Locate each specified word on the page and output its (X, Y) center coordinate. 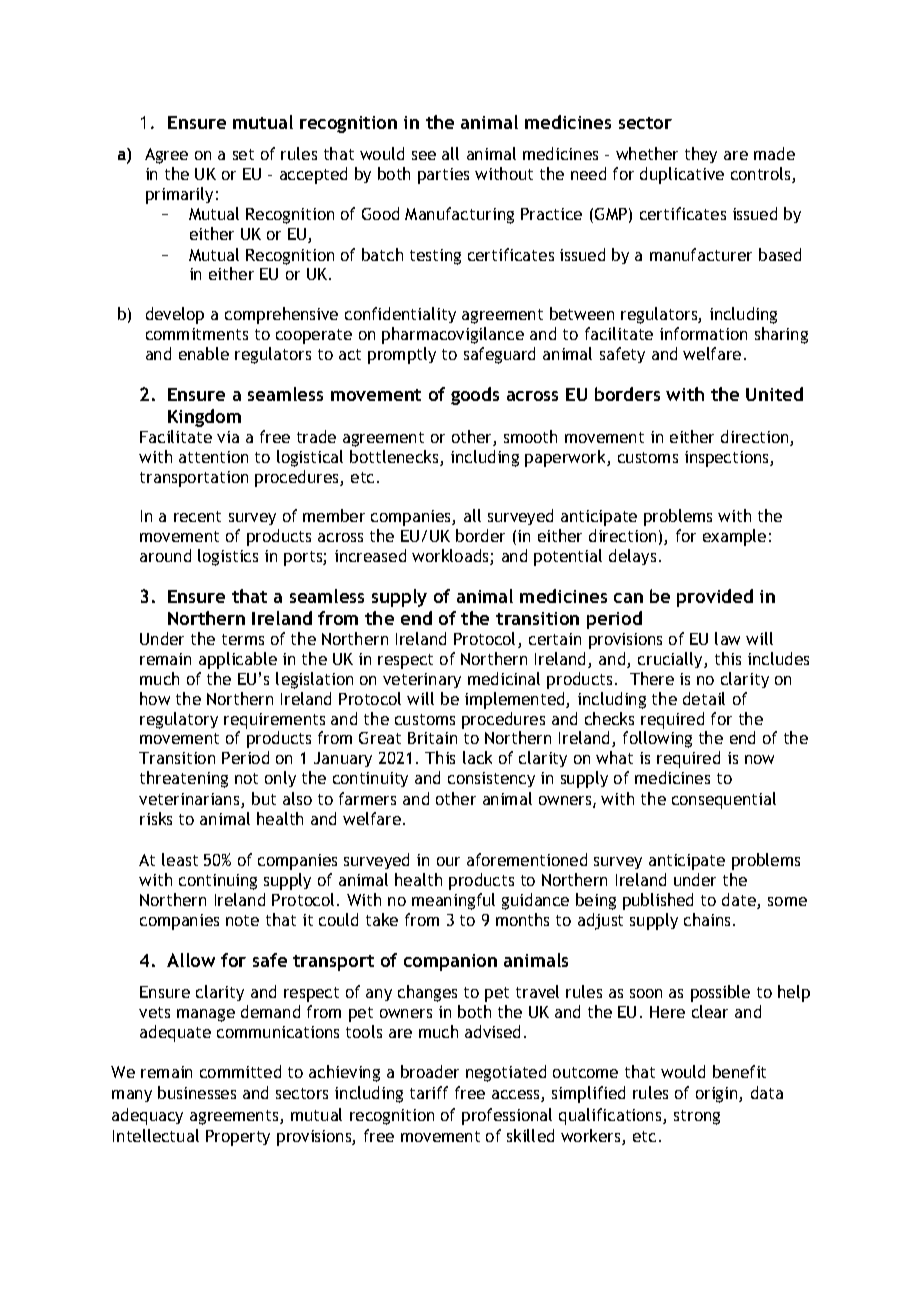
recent (197, 516)
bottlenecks (395, 458)
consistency (491, 779)
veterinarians (190, 800)
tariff (429, 1092)
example (734, 537)
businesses (197, 1092)
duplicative (682, 175)
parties (443, 176)
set (243, 154)
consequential (724, 800)
